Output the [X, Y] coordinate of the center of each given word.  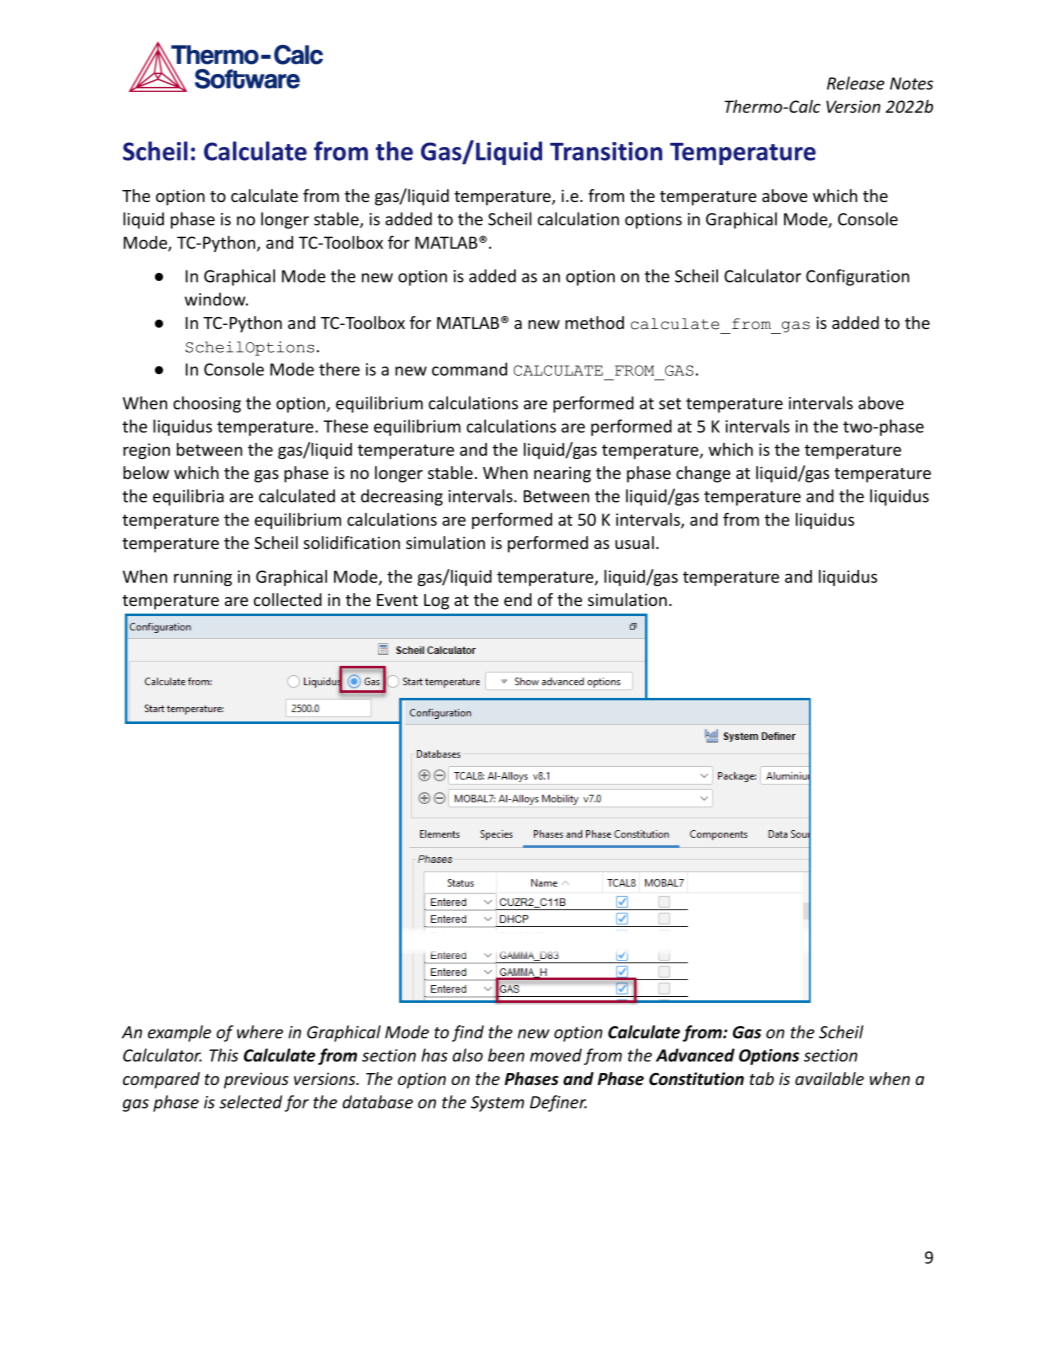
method [594, 322]
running [203, 578]
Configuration [857, 277]
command [469, 369]
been [506, 1055]
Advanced [695, 1055]
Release [856, 83]
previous [256, 1080]
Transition [606, 151]
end [518, 599]
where [260, 1032]
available [829, 1078]
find [468, 1033]
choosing [207, 404]
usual [634, 542]
